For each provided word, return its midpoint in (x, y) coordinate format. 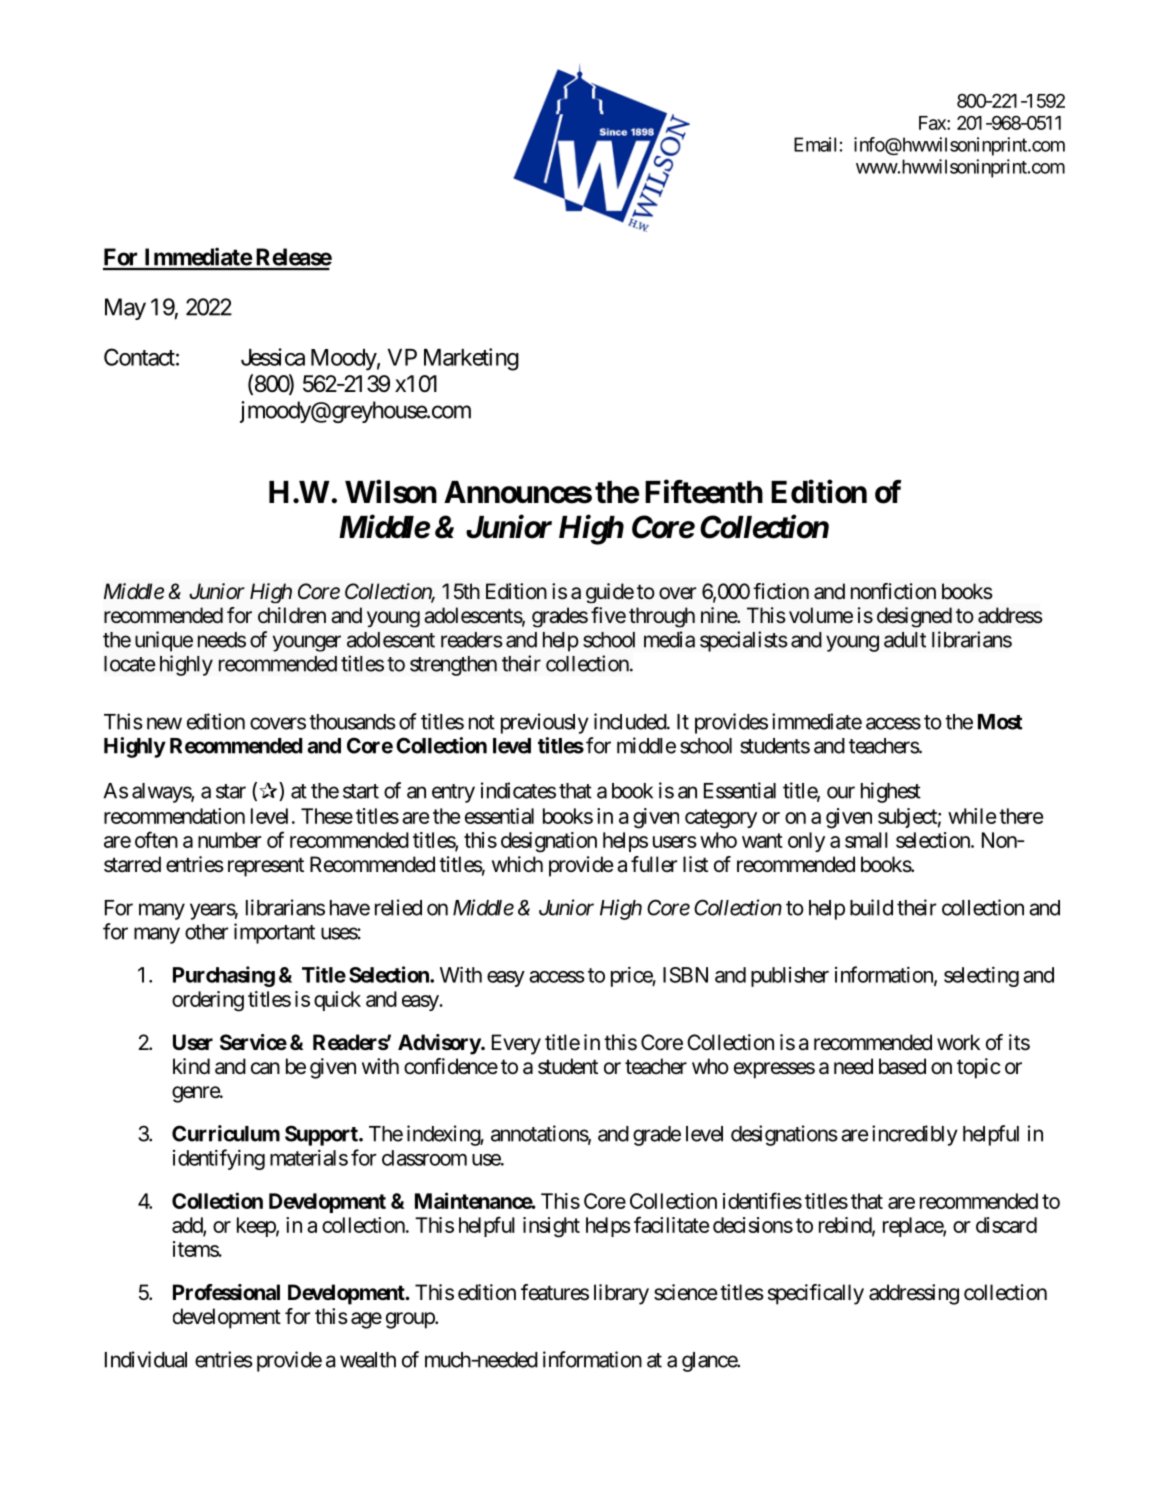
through (662, 617)
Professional (226, 1292)
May (125, 309)
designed (914, 617)
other (207, 932)
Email (815, 144)
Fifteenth (704, 491)
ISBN (685, 975)
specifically (816, 1294)
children (292, 615)
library (621, 1294)
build (871, 907)
